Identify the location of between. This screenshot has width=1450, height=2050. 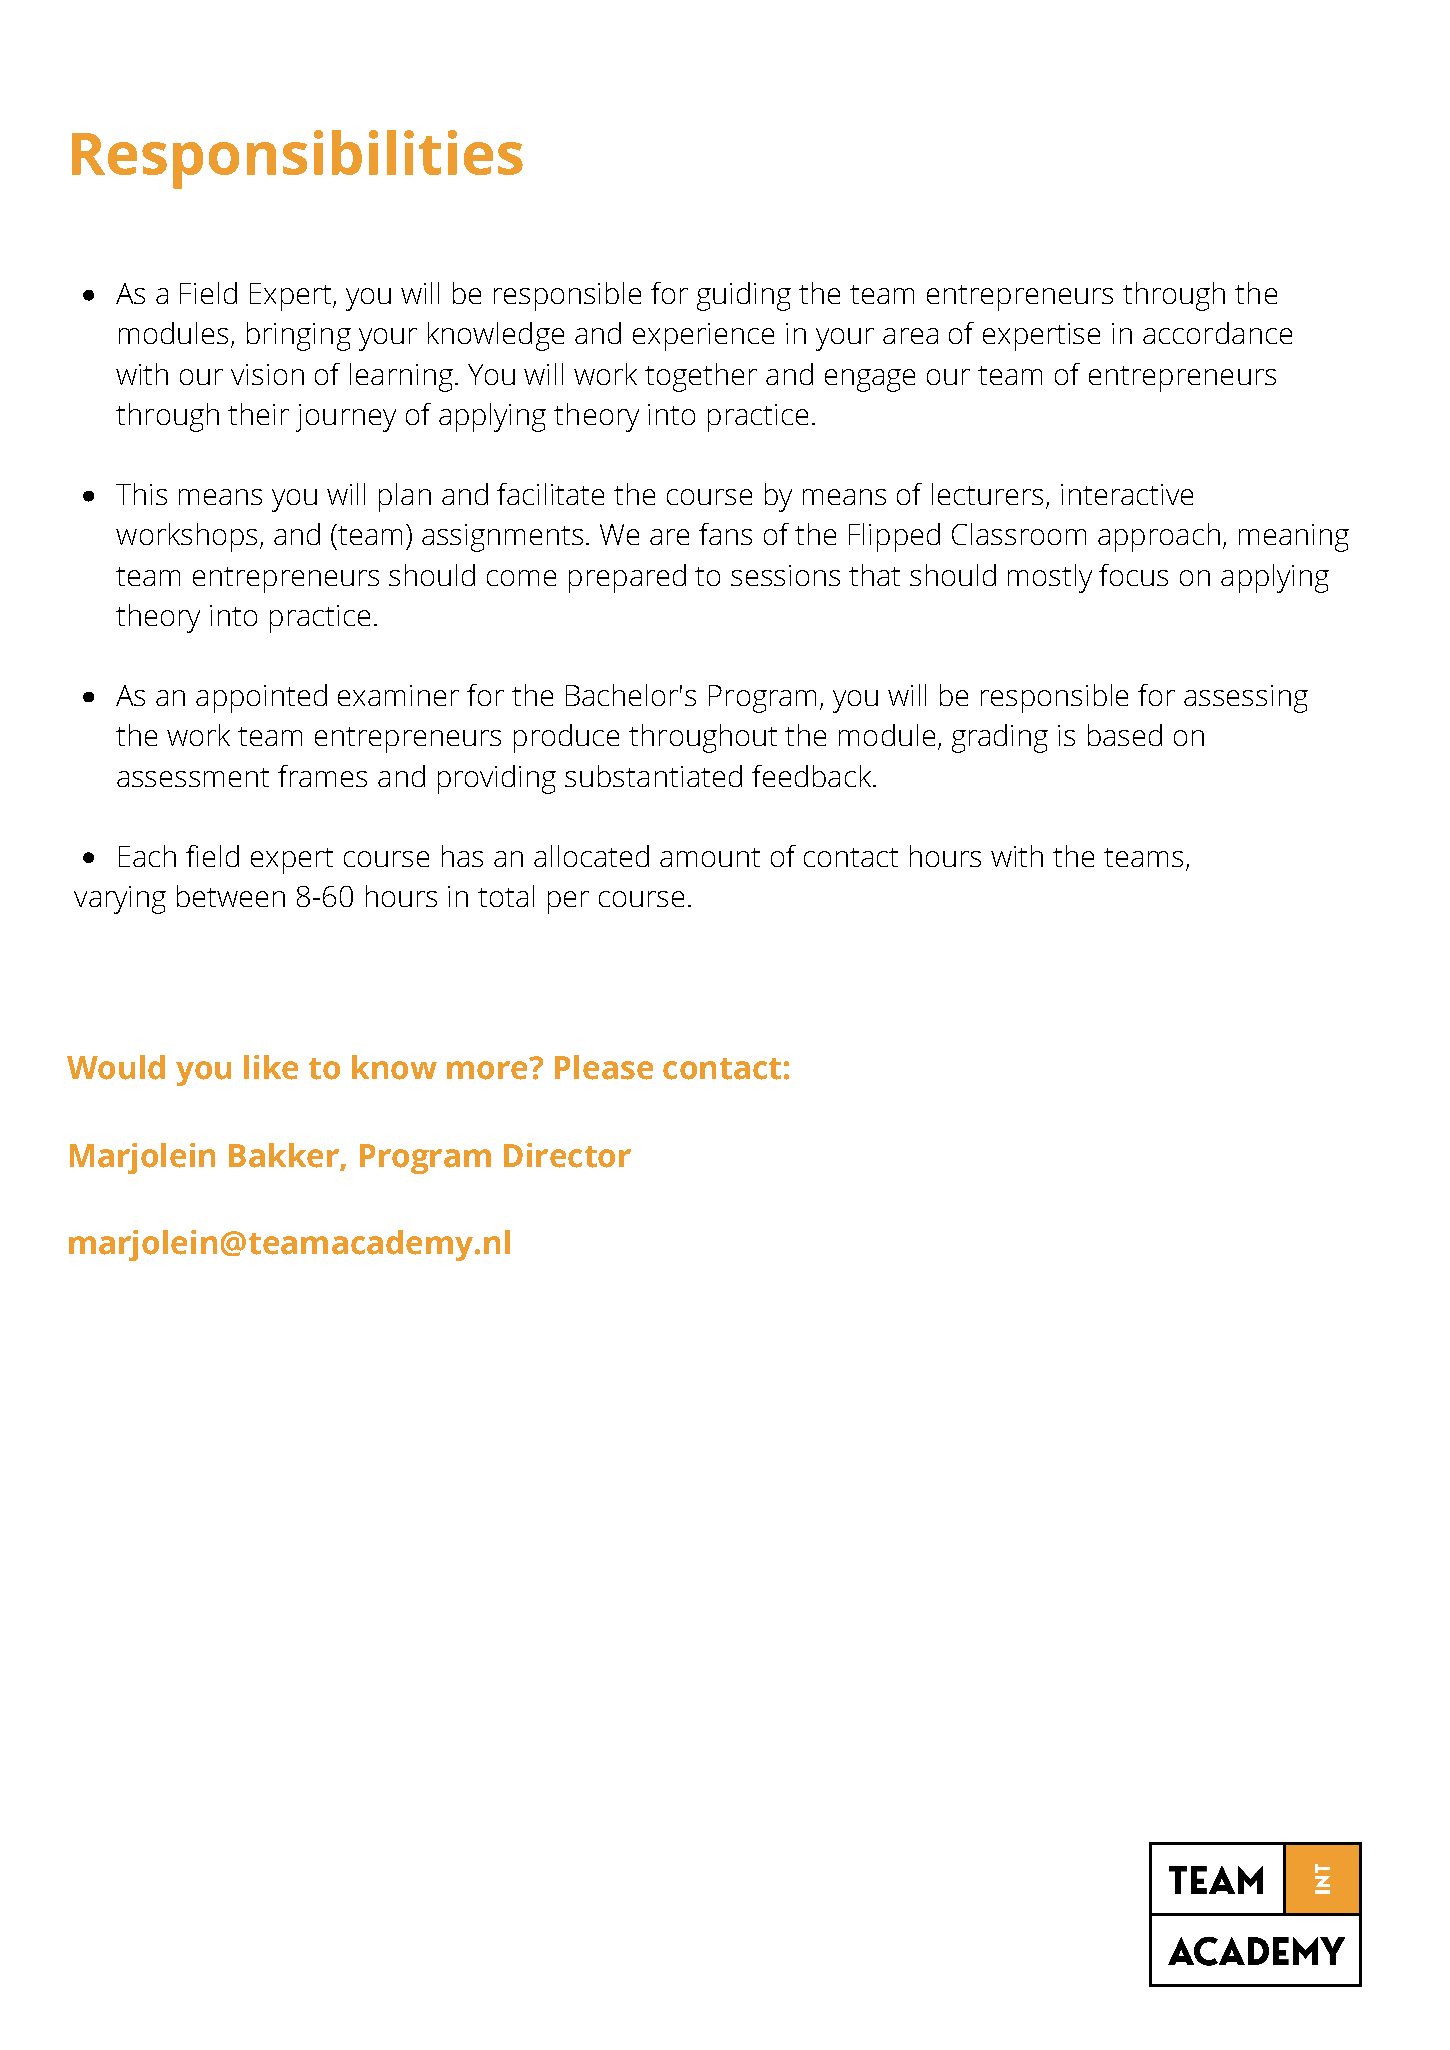
(231, 896).
